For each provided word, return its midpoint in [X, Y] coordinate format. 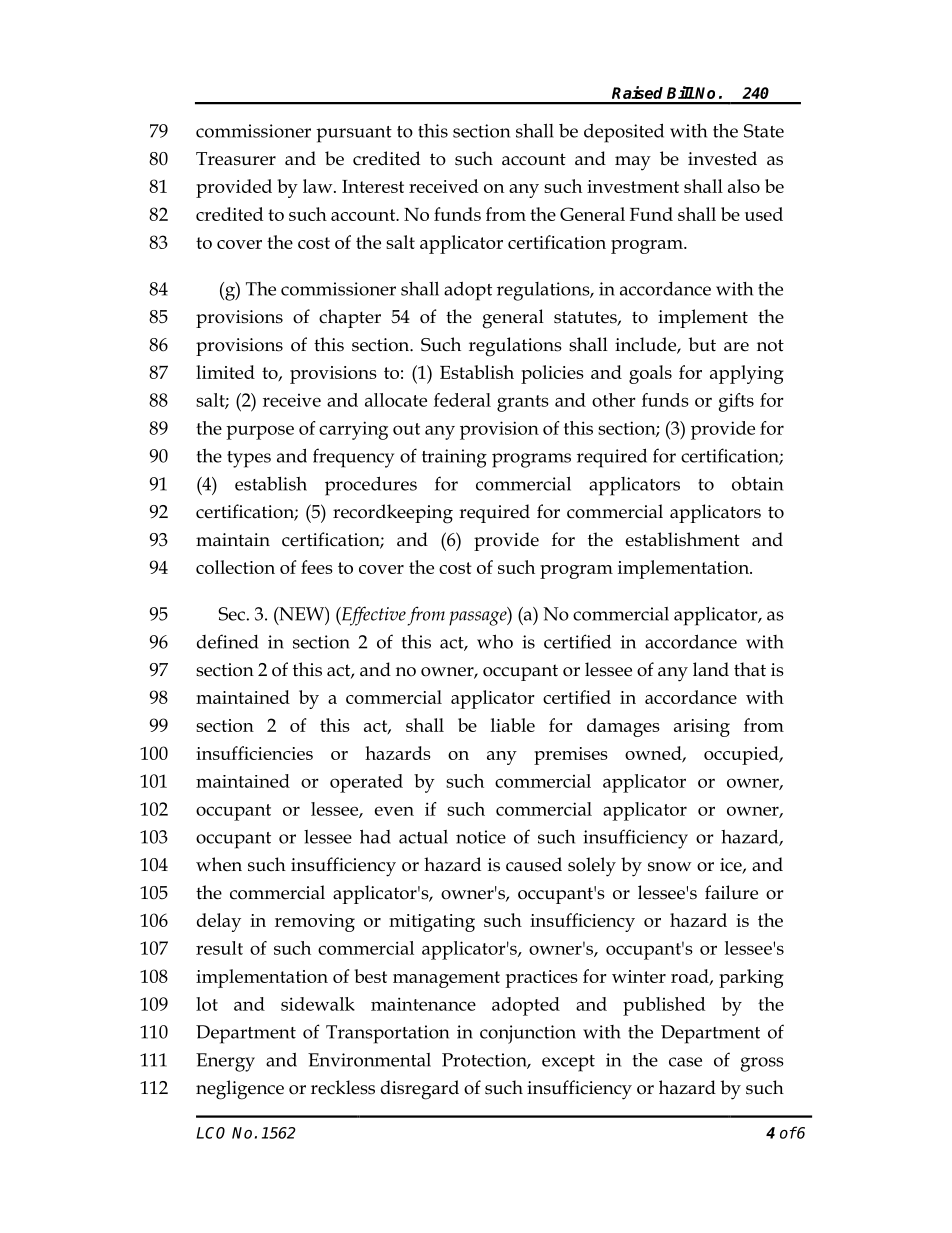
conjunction [528, 1034]
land [711, 669]
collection [235, 567]
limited [225, 372]
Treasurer [236, 159]
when [219, 864]
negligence [240, 1090]
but [702, 344]
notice [481, 837]
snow [670, 867]
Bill [681, 92]
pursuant [354, 134]
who [495, 641]
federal [462, 400]
